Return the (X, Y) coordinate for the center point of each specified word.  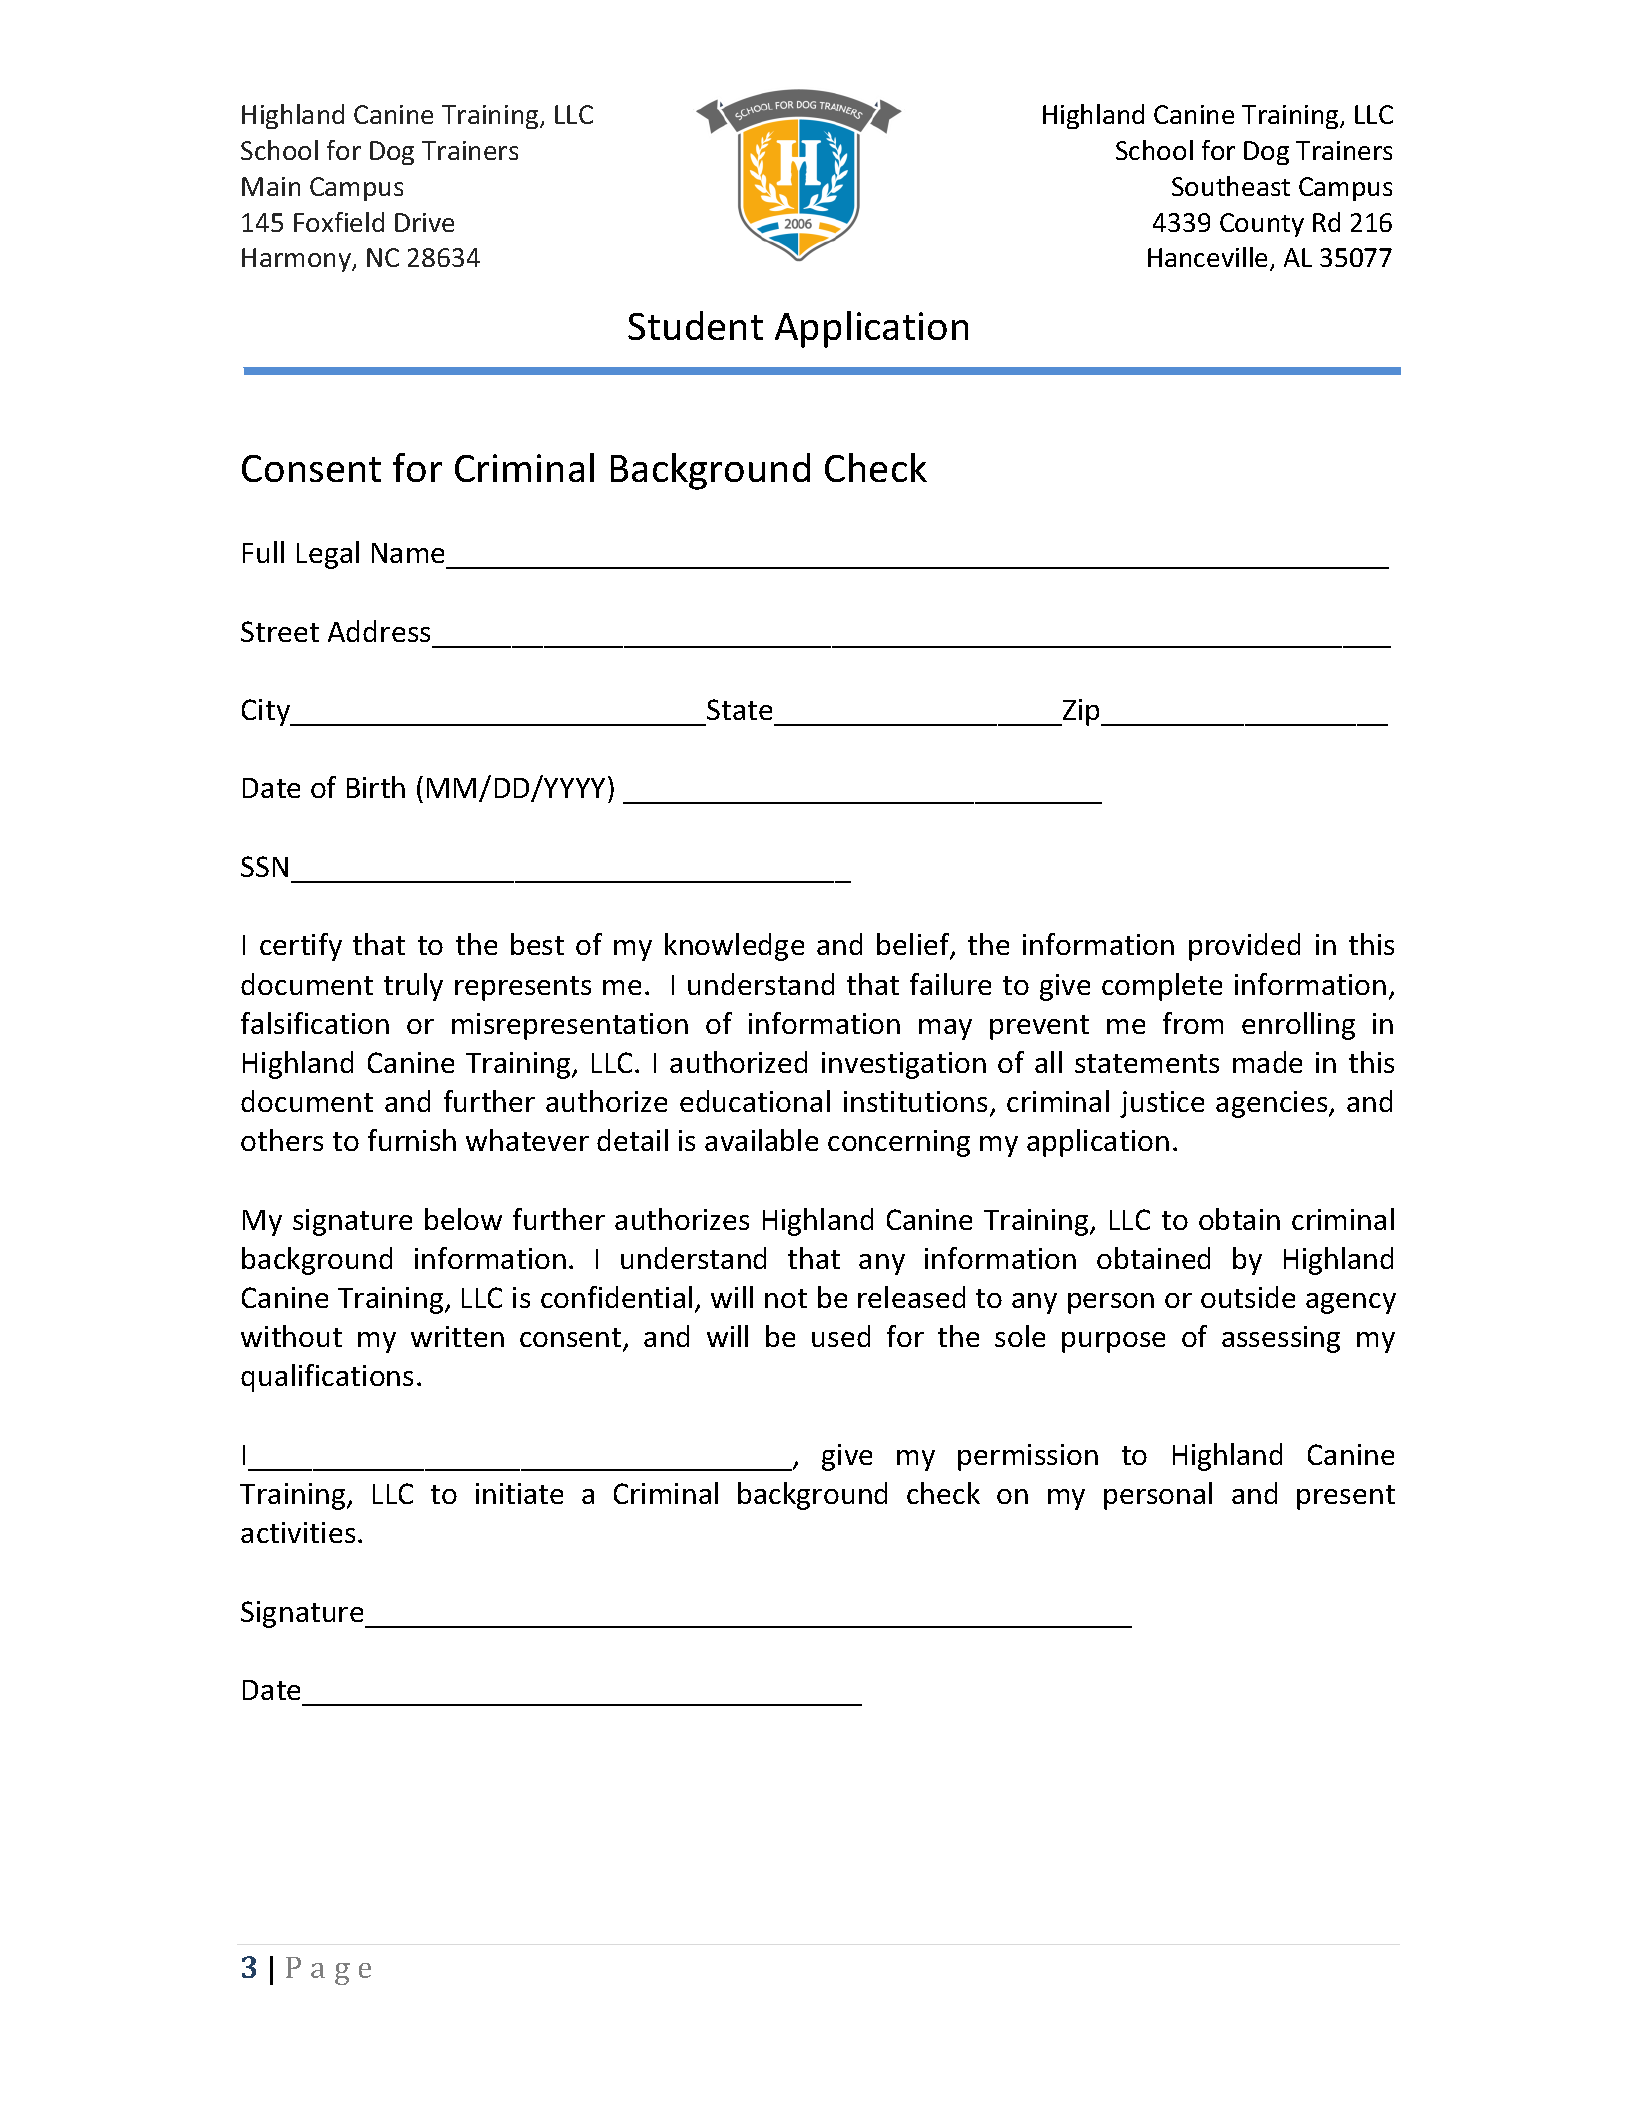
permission (1028, 1457)
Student (695, 325)
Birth (376, 787)
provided (1244, 947)
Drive (424, 222)
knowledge (734, 947)
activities (298, 1532)
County (1262, 225)
